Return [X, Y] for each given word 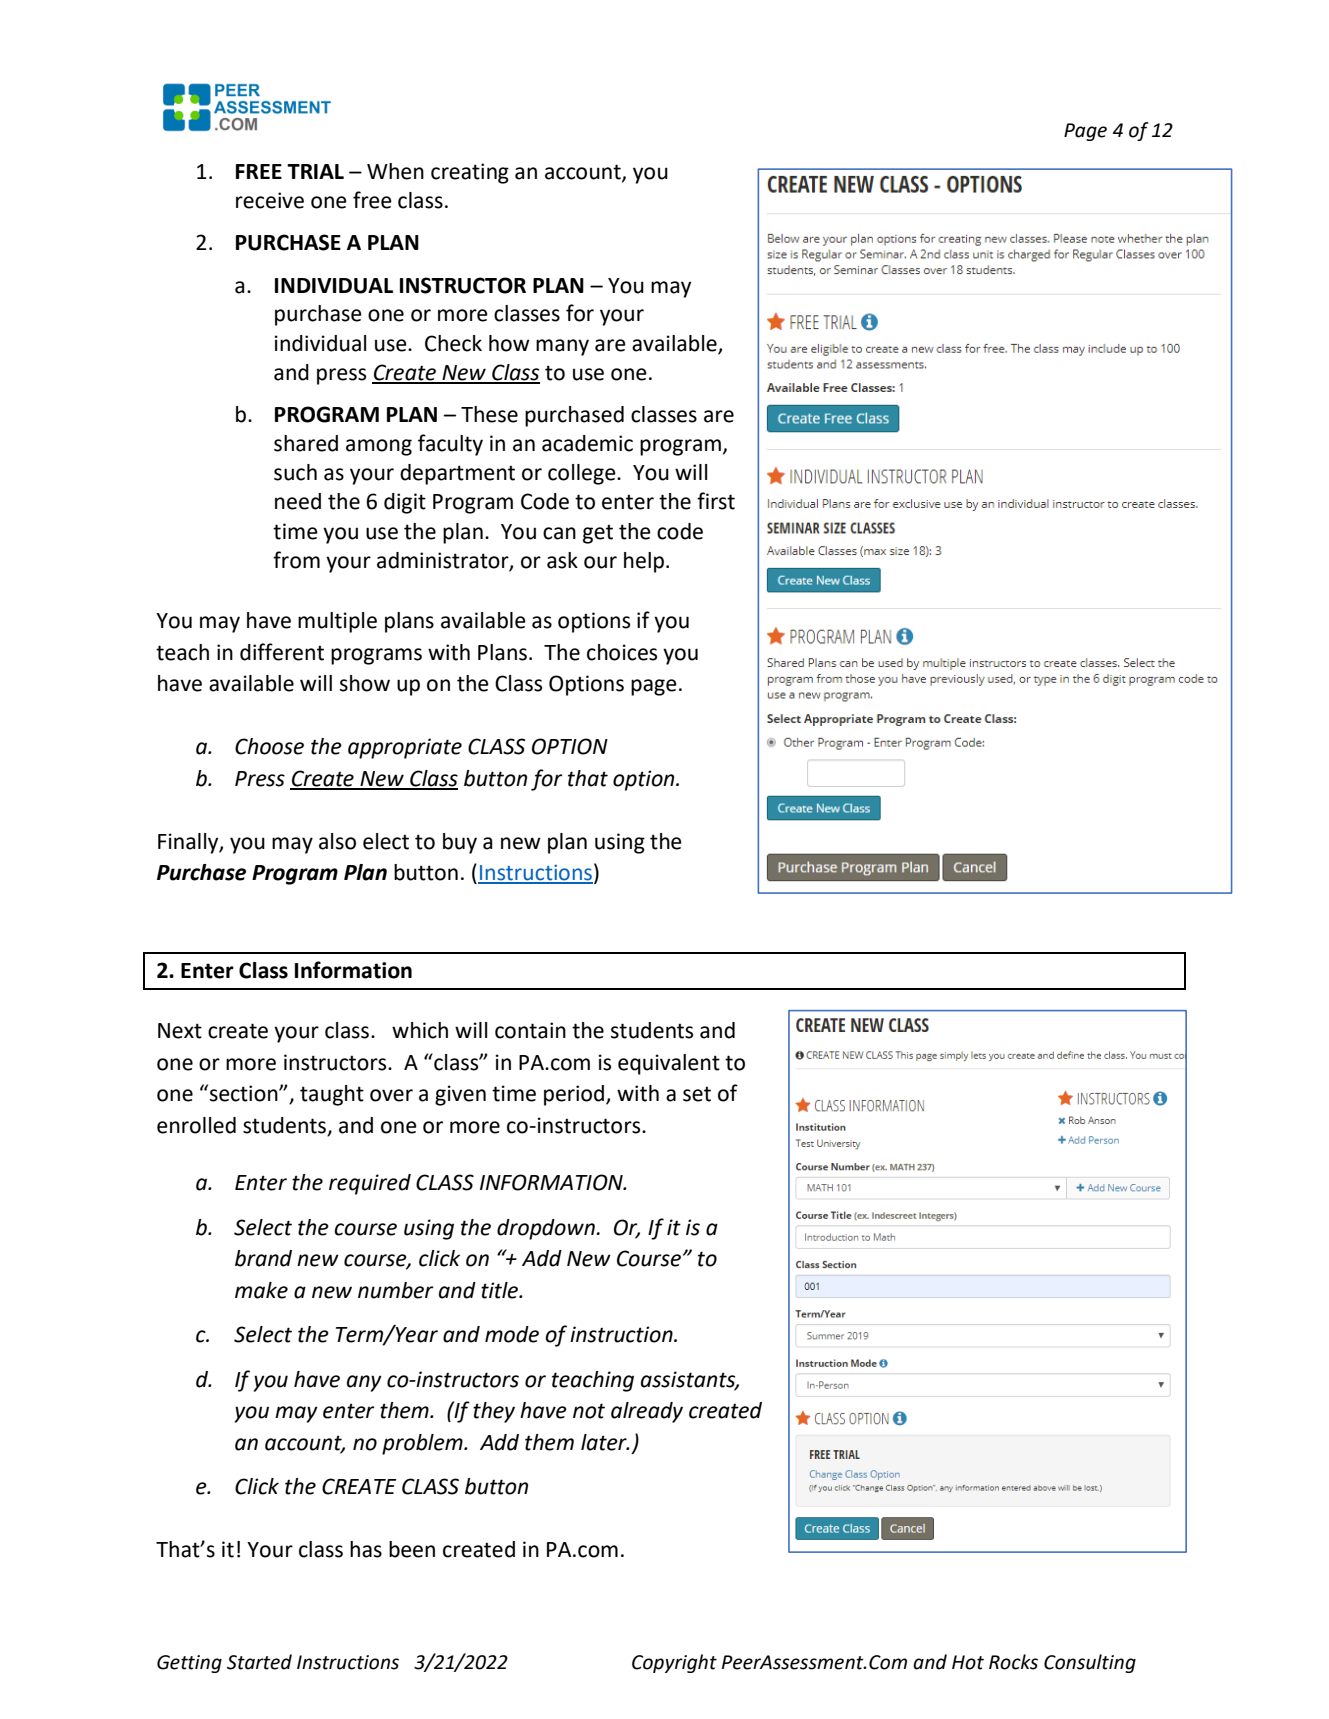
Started [259, 1662]
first [716, 501]
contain [530, 1030]
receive [270, 200]
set [697, 1094]
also [337, 841]
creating [470, 173]
